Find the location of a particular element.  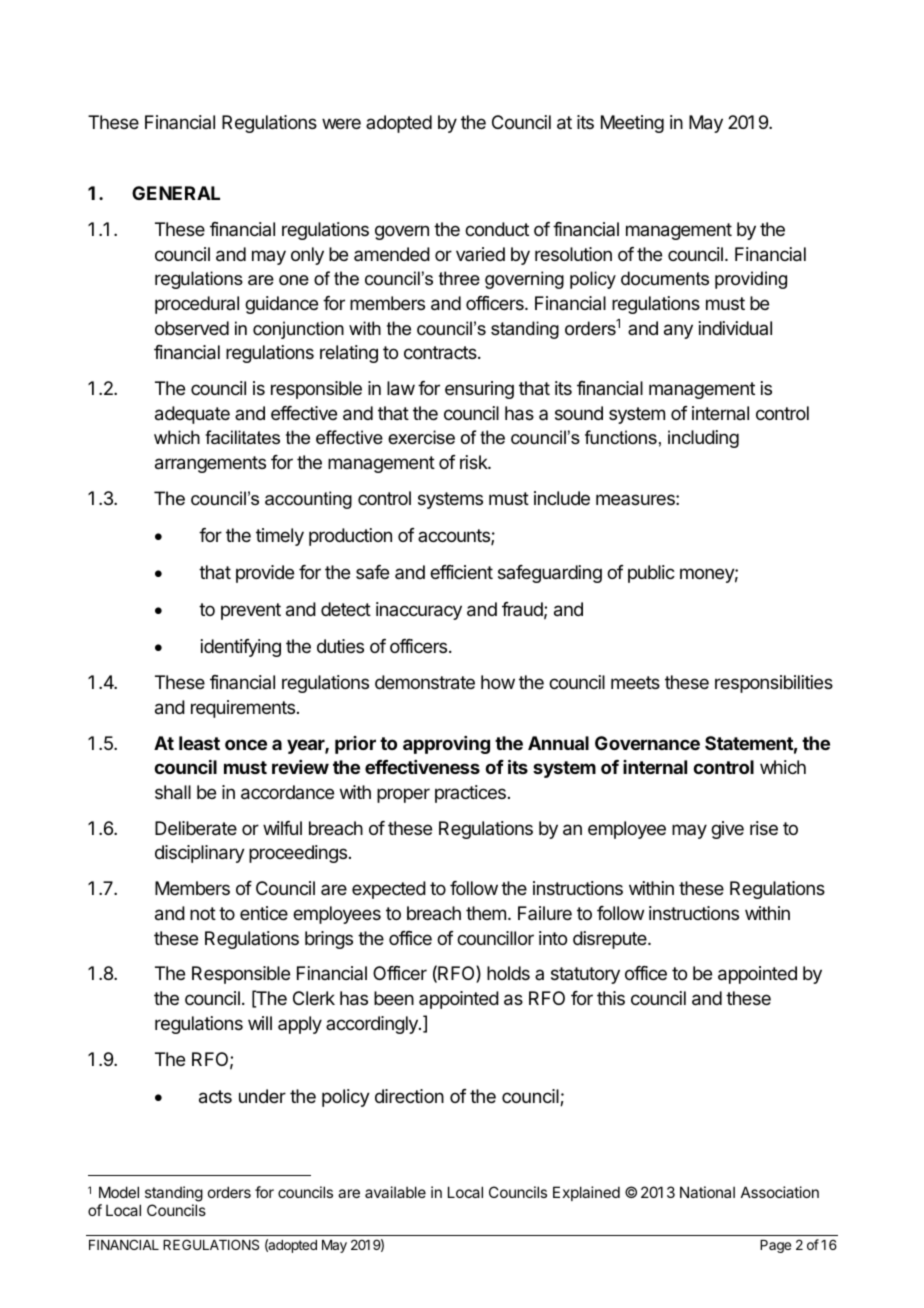

meets is located at coordinates (635, 682).
